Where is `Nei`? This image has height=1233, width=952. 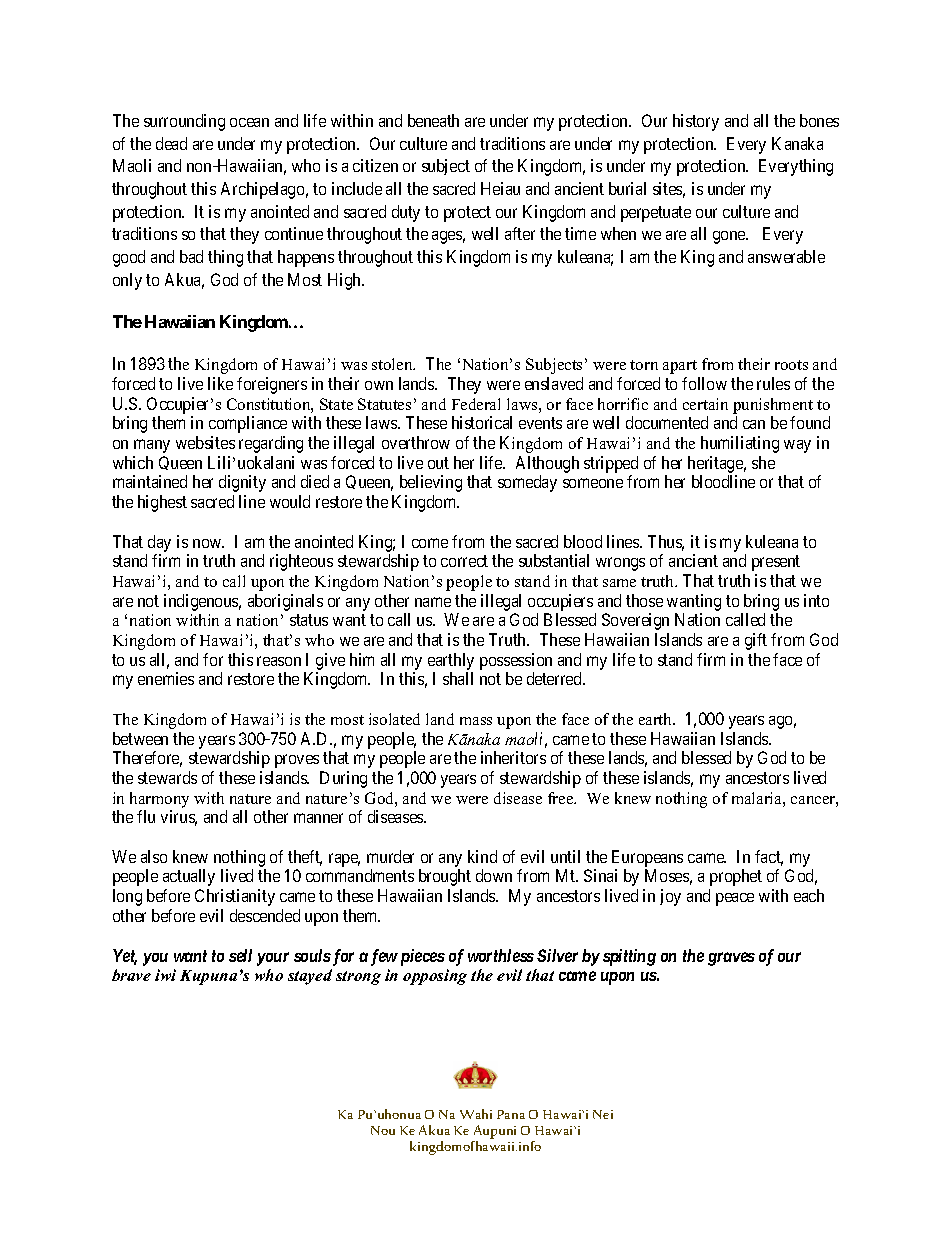
Nei is located at coordinates (603, 1114).
